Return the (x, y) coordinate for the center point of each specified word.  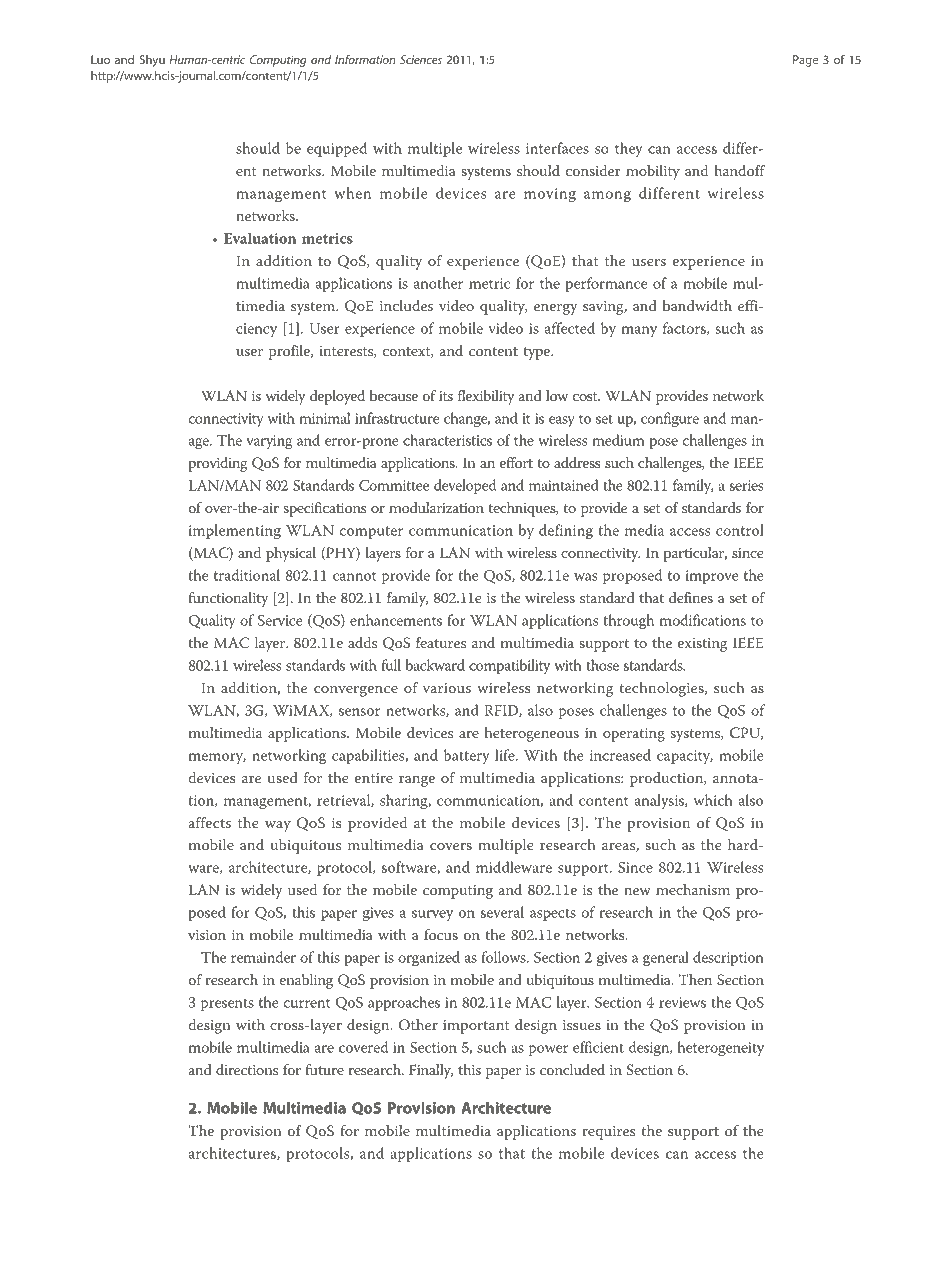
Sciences (421, 59)
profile (290, 352)
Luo (100, 59)
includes (406, 305)
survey (432, 915)
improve (712, 577)
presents (227, 1004)
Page (805, 61)
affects (209, 822)
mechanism (693, 889)
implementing (235, 532)
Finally (431, 1071)
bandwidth (697, 305)
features (441, 642)
